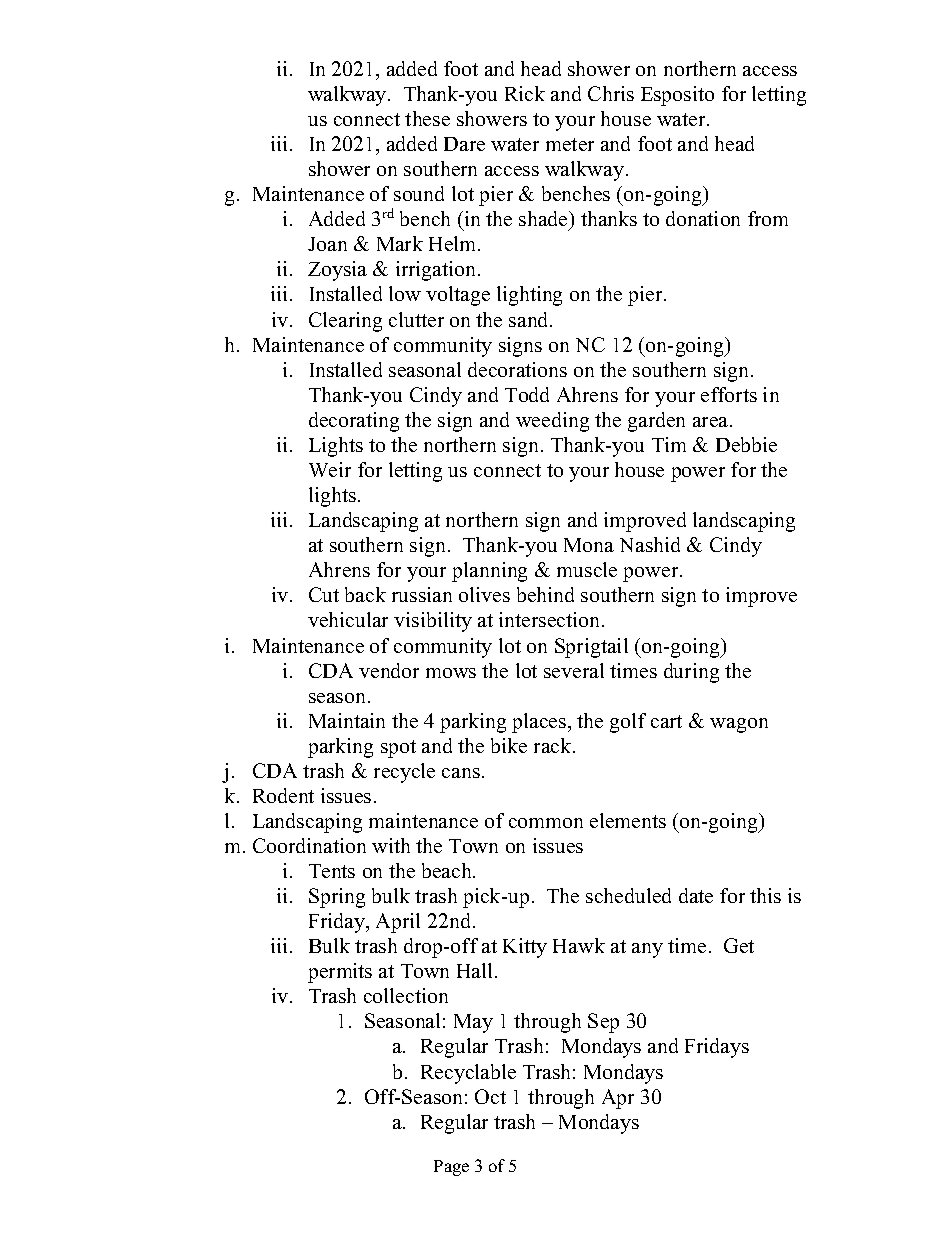 Image resolution: width=952 pixels, height=1233 pixels. What do you see at coordinates (546, 823) in the page?
I see `common` at bounding box center [546, 823].
